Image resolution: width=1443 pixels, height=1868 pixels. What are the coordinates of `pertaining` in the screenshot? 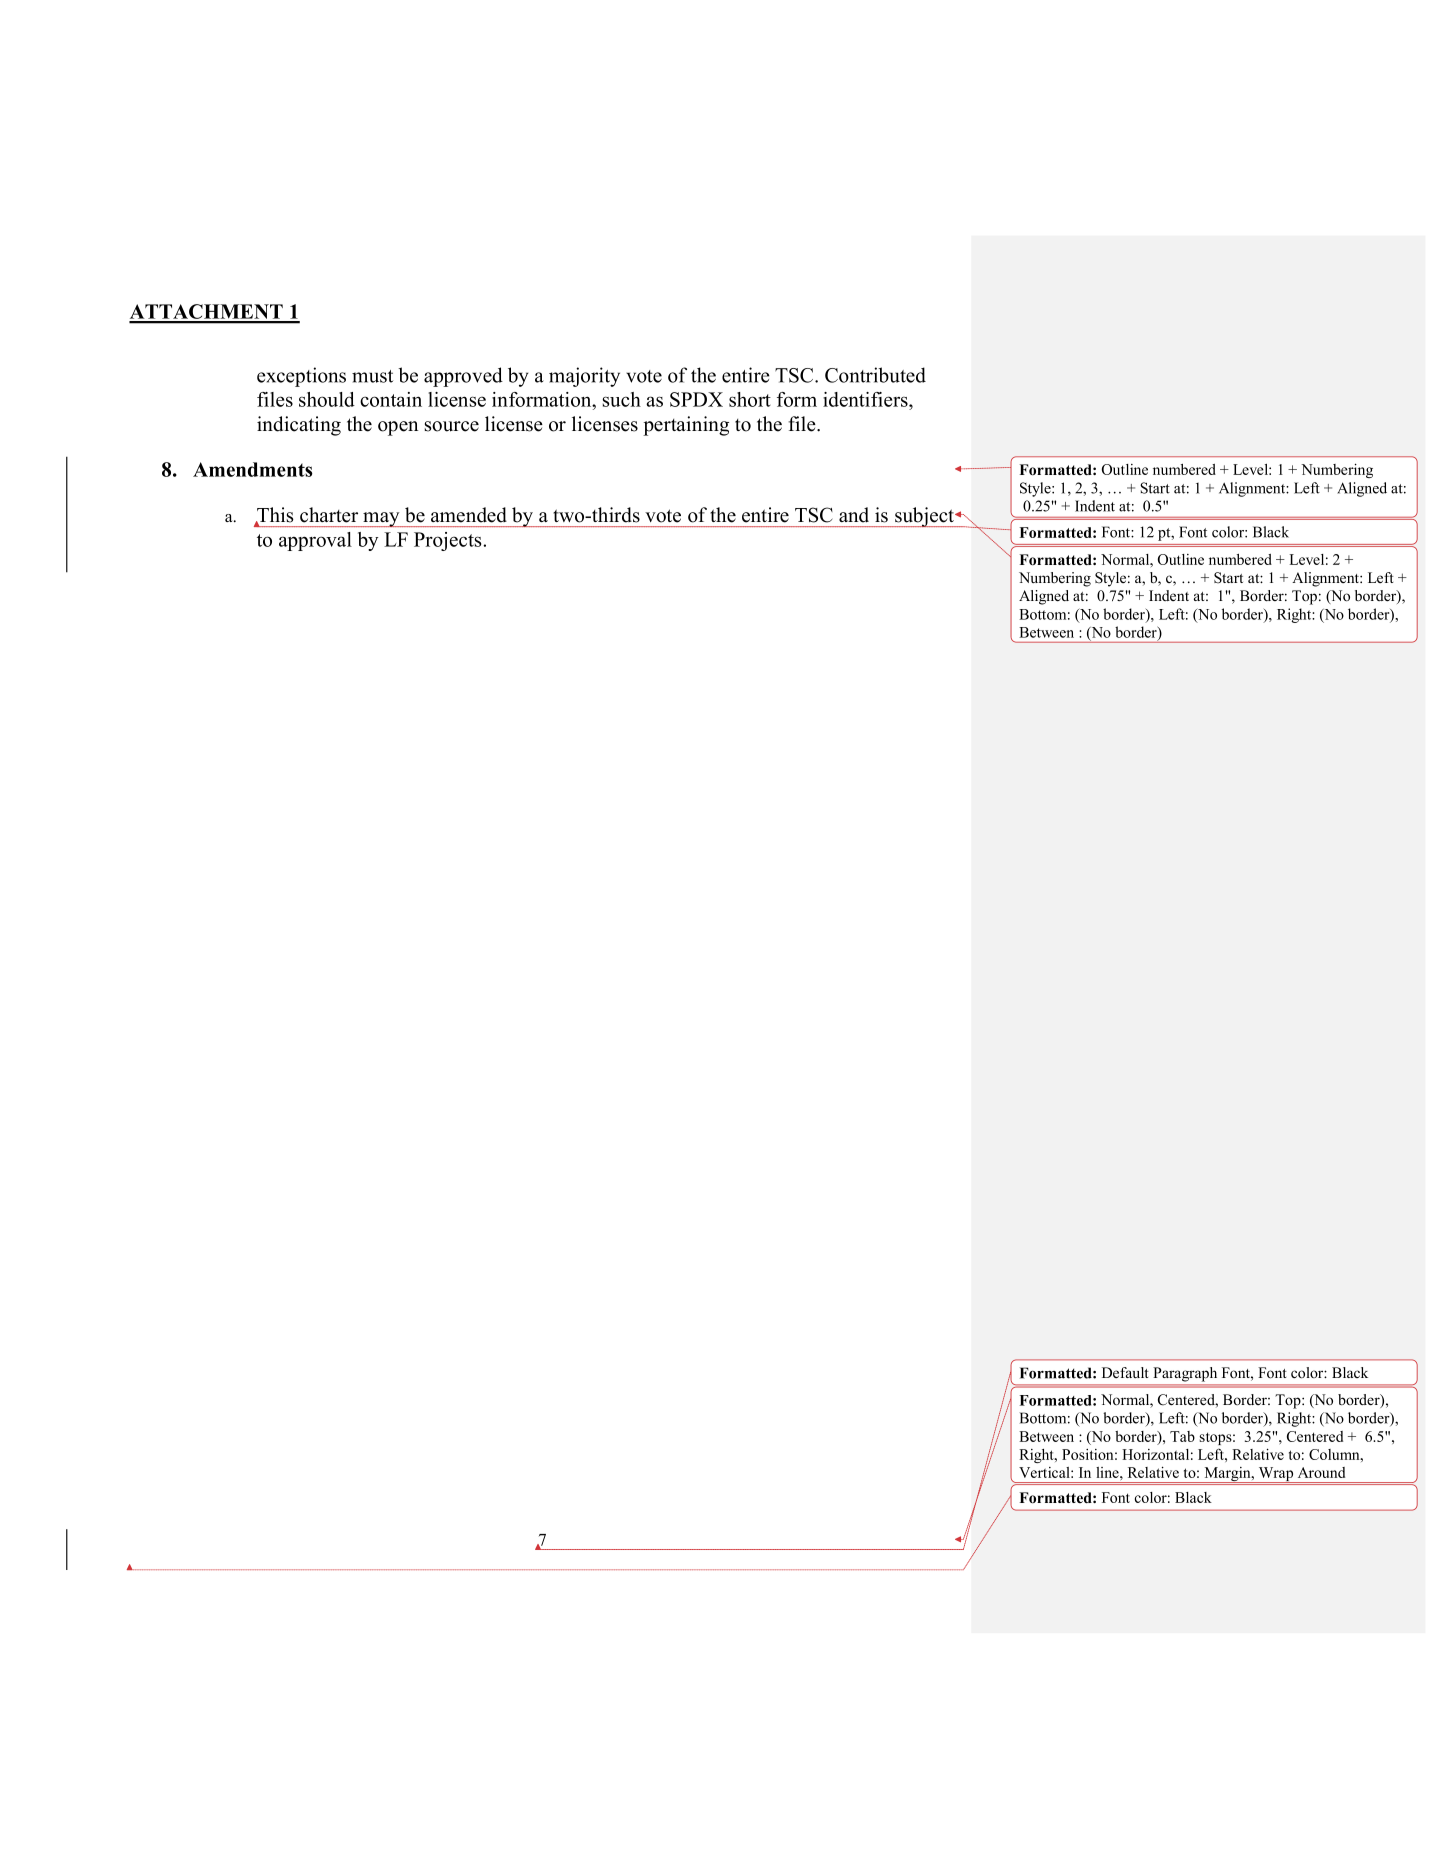 It's located at (686, 426).
